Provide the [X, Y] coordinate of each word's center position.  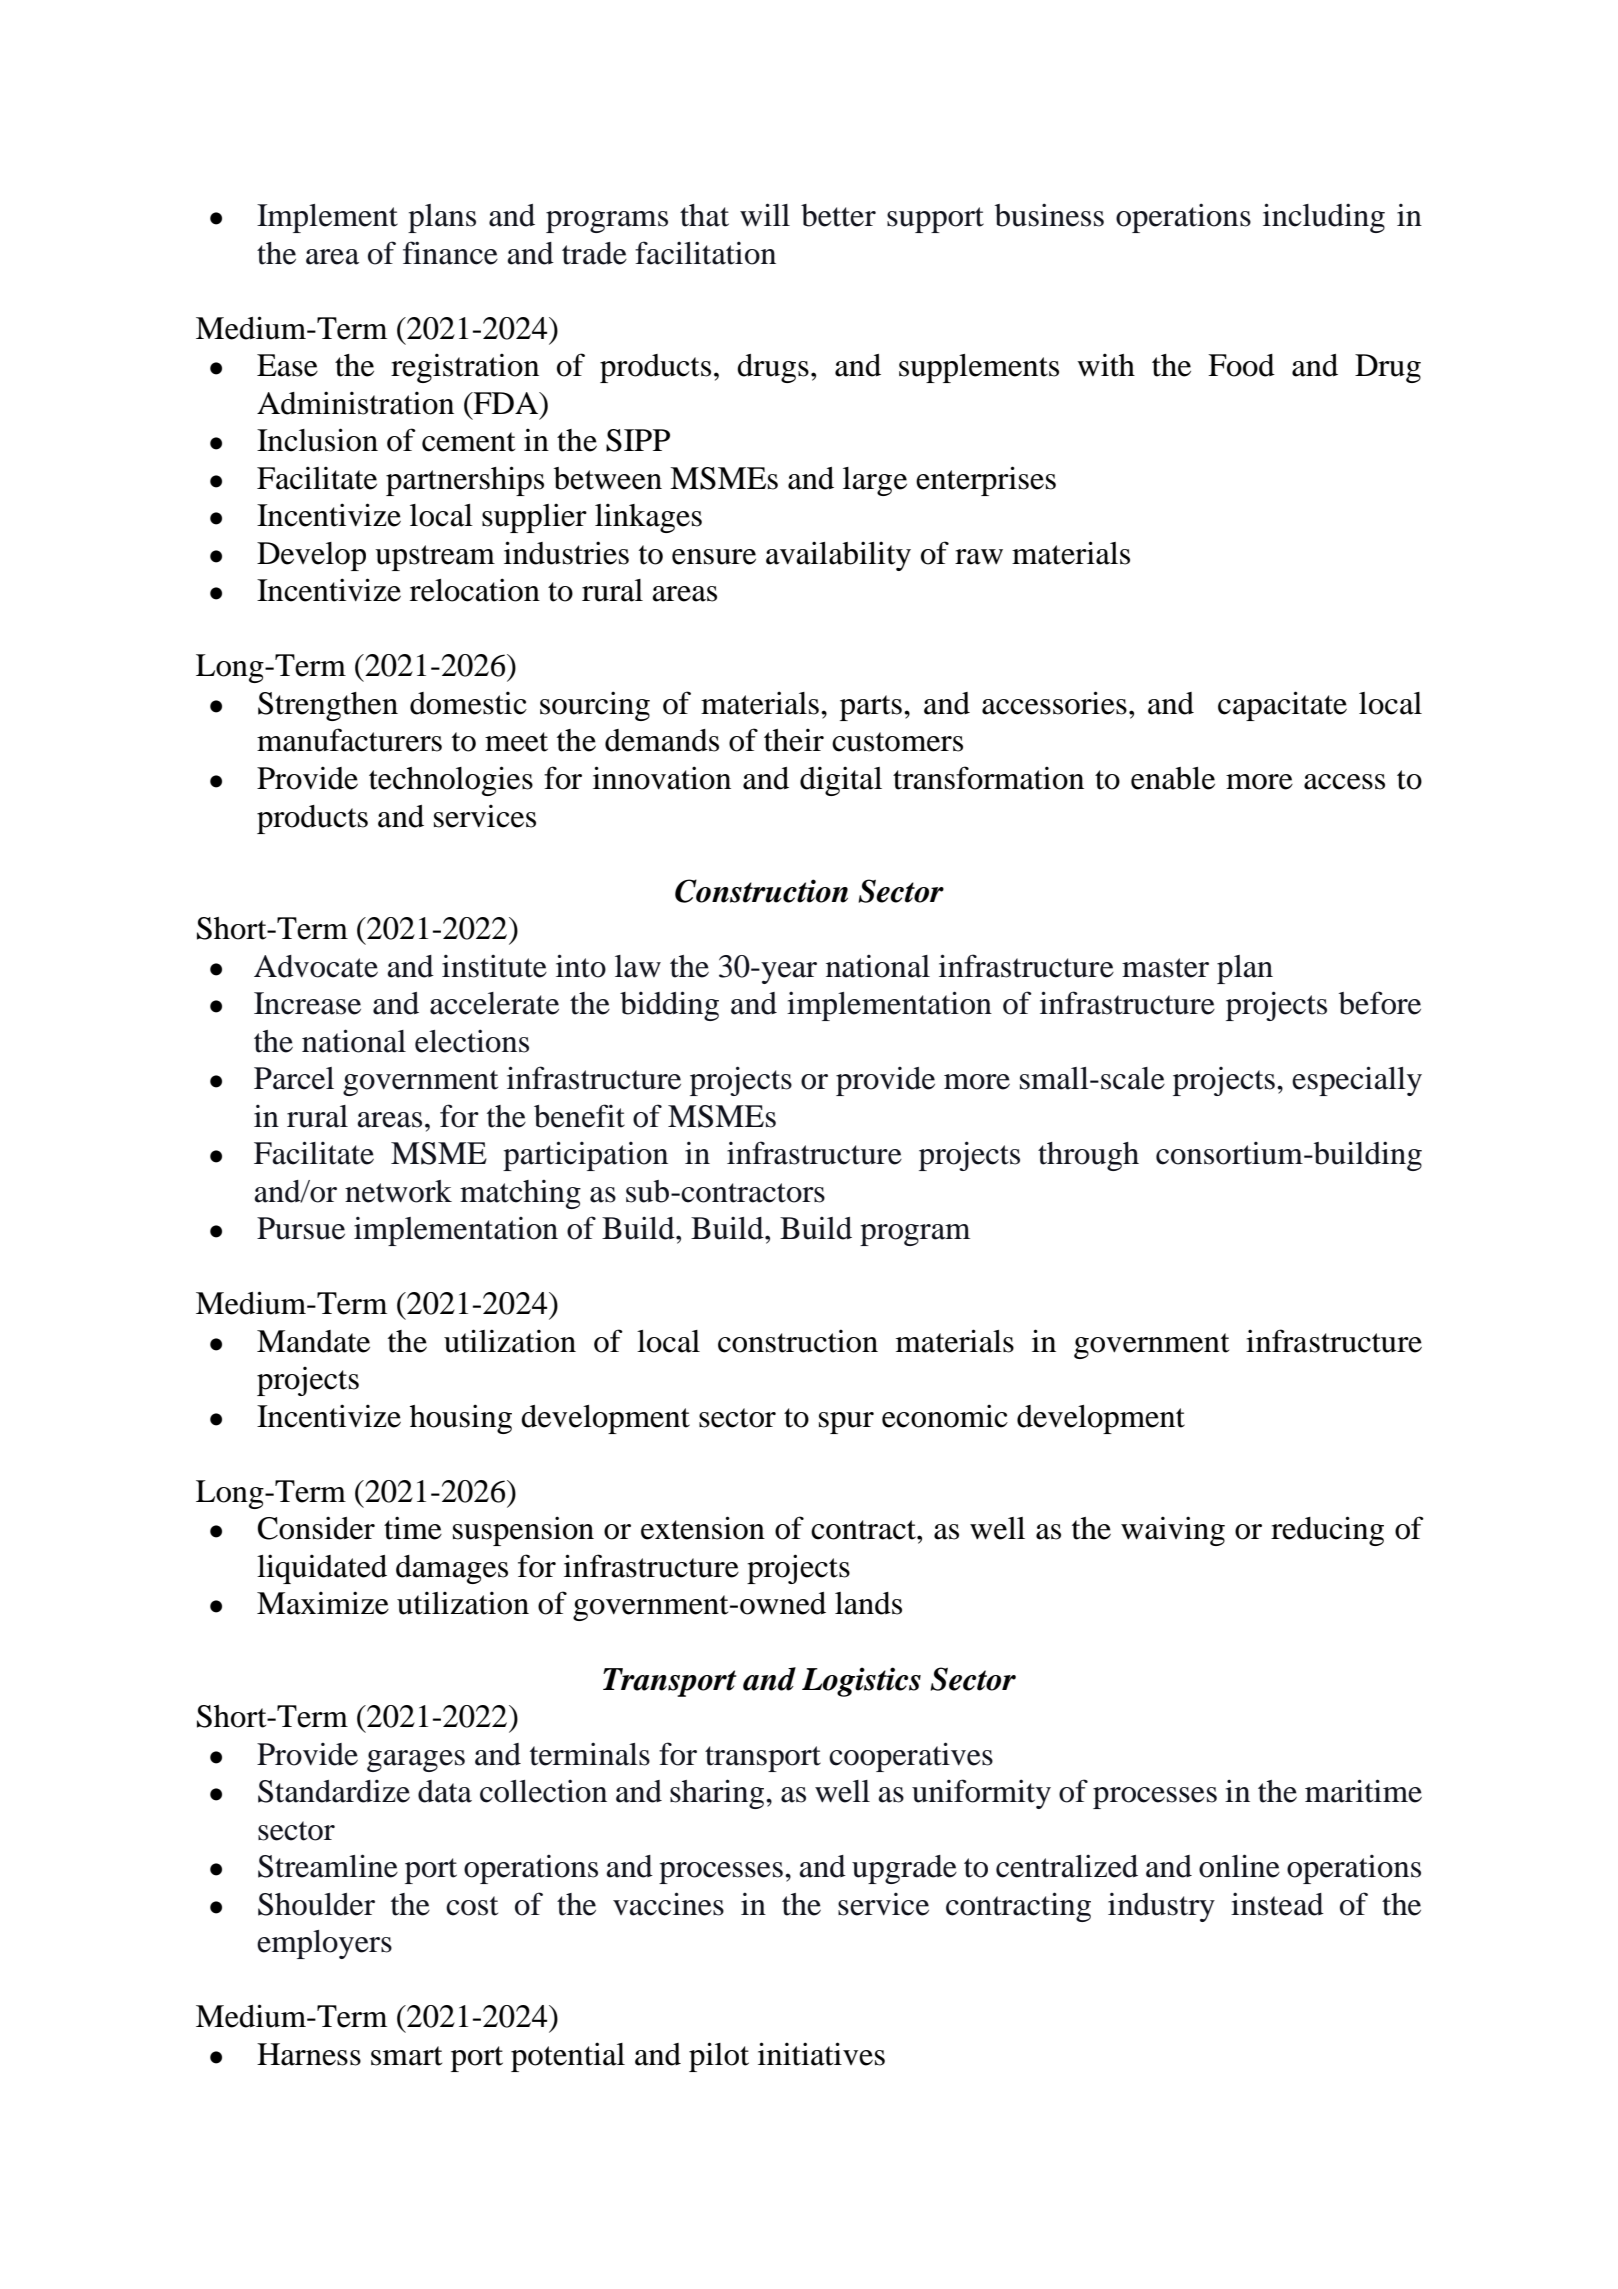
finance [450, 253]
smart [406, 2056]
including [1324, 218]
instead [1277, 1904]
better [838, 215]
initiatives [821, 2054]
